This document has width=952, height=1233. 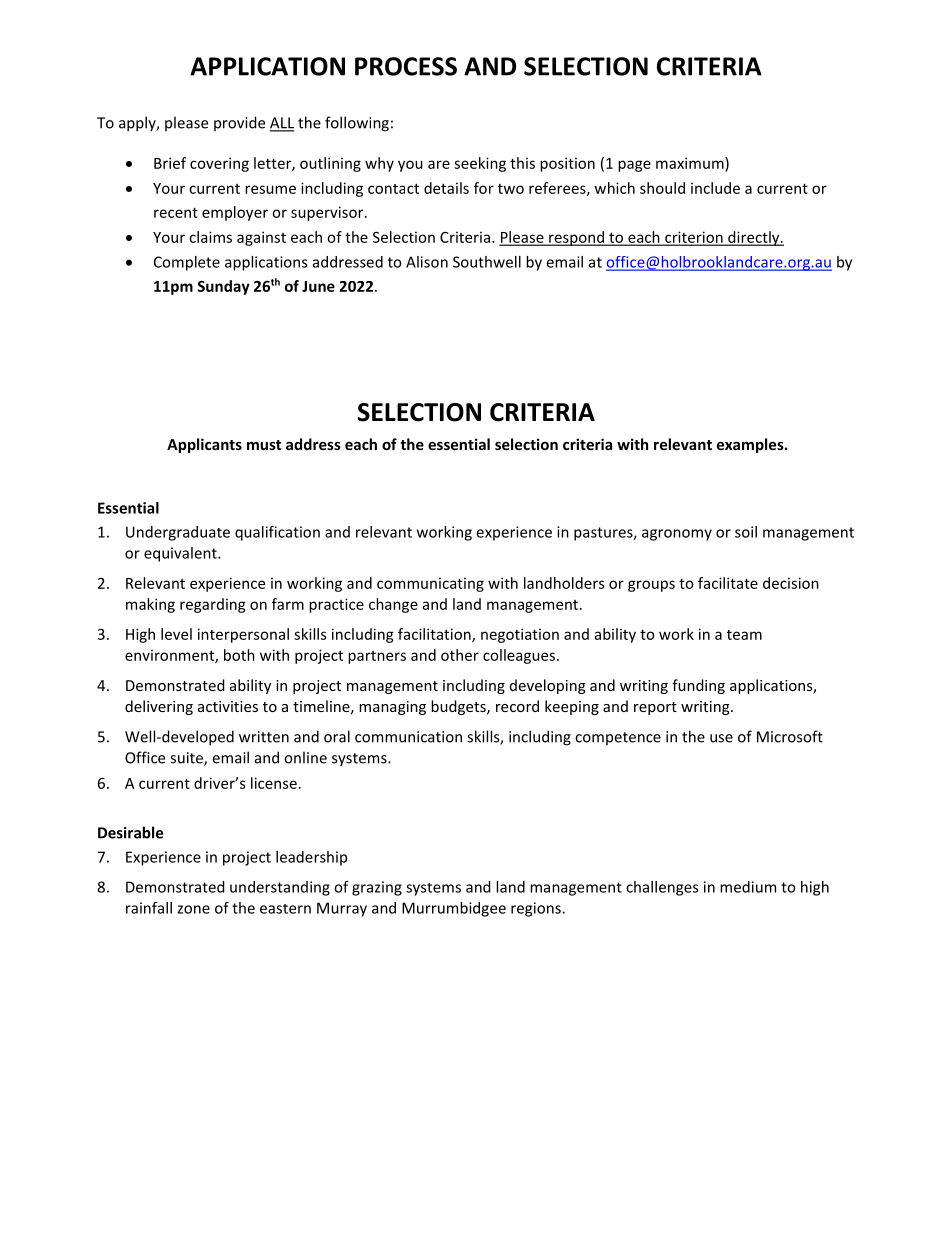 I want to click on Alison, so click(x=427, y=262).
